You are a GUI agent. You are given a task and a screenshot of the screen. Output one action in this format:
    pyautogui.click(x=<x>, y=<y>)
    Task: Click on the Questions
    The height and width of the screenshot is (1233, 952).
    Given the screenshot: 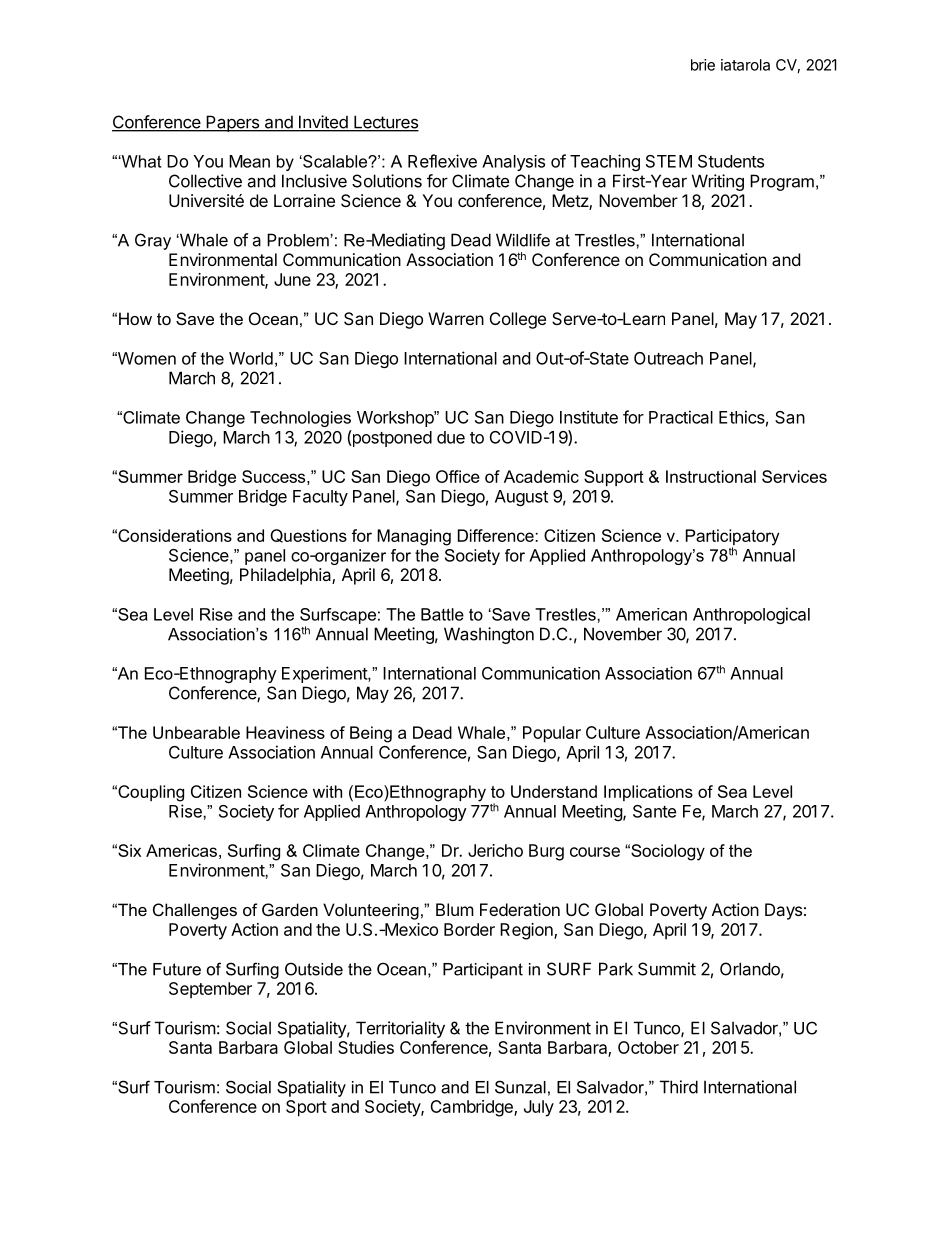 What is the action you would take?
    pyautogui.click(x=308, y=536)
